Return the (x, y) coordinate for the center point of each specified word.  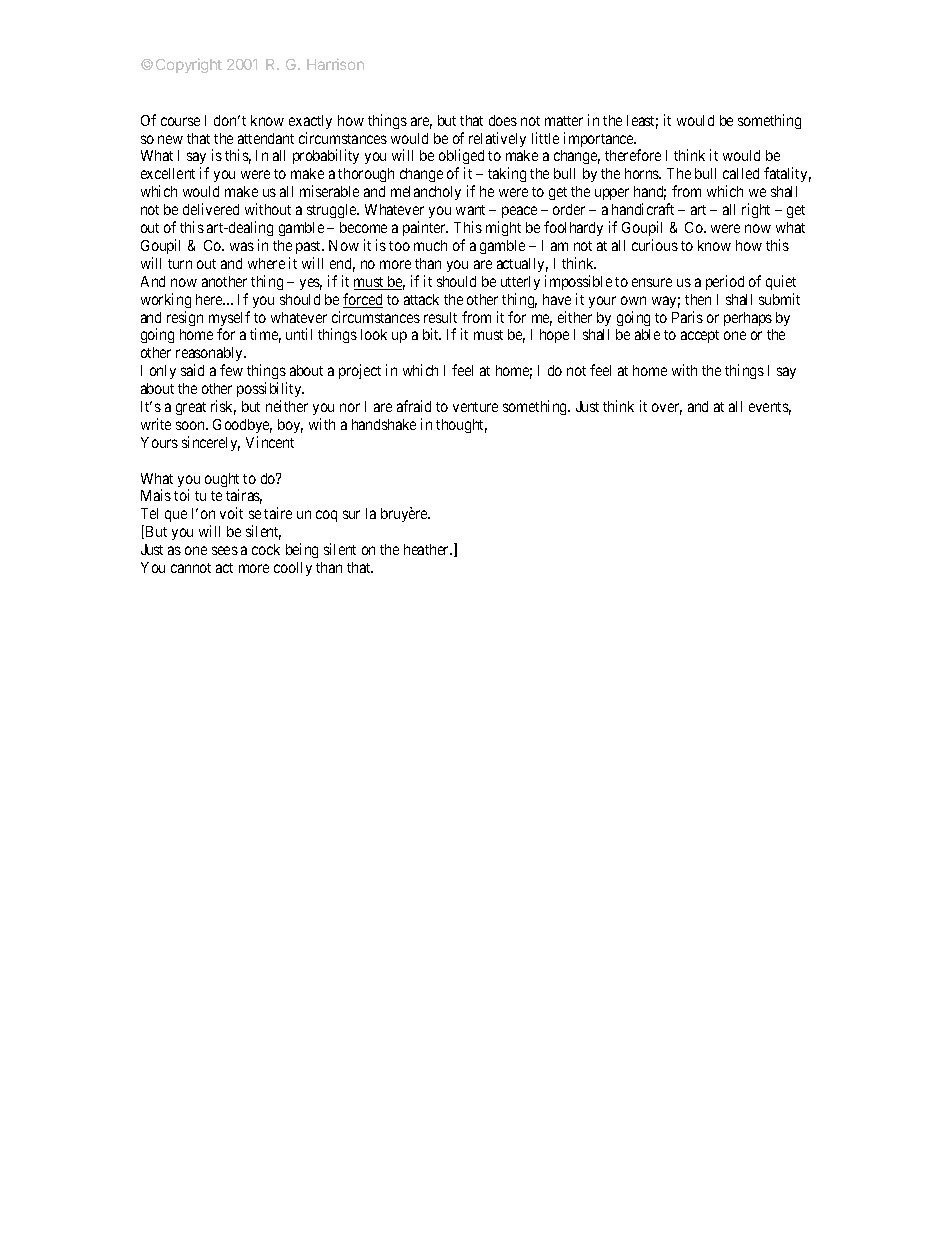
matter (564, 121)
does (503, 120)
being (302, 550)
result (440, 317)
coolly (293, 569)
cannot (191, 568)
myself (229, 320)
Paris (687, 317)
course (180, 121)
